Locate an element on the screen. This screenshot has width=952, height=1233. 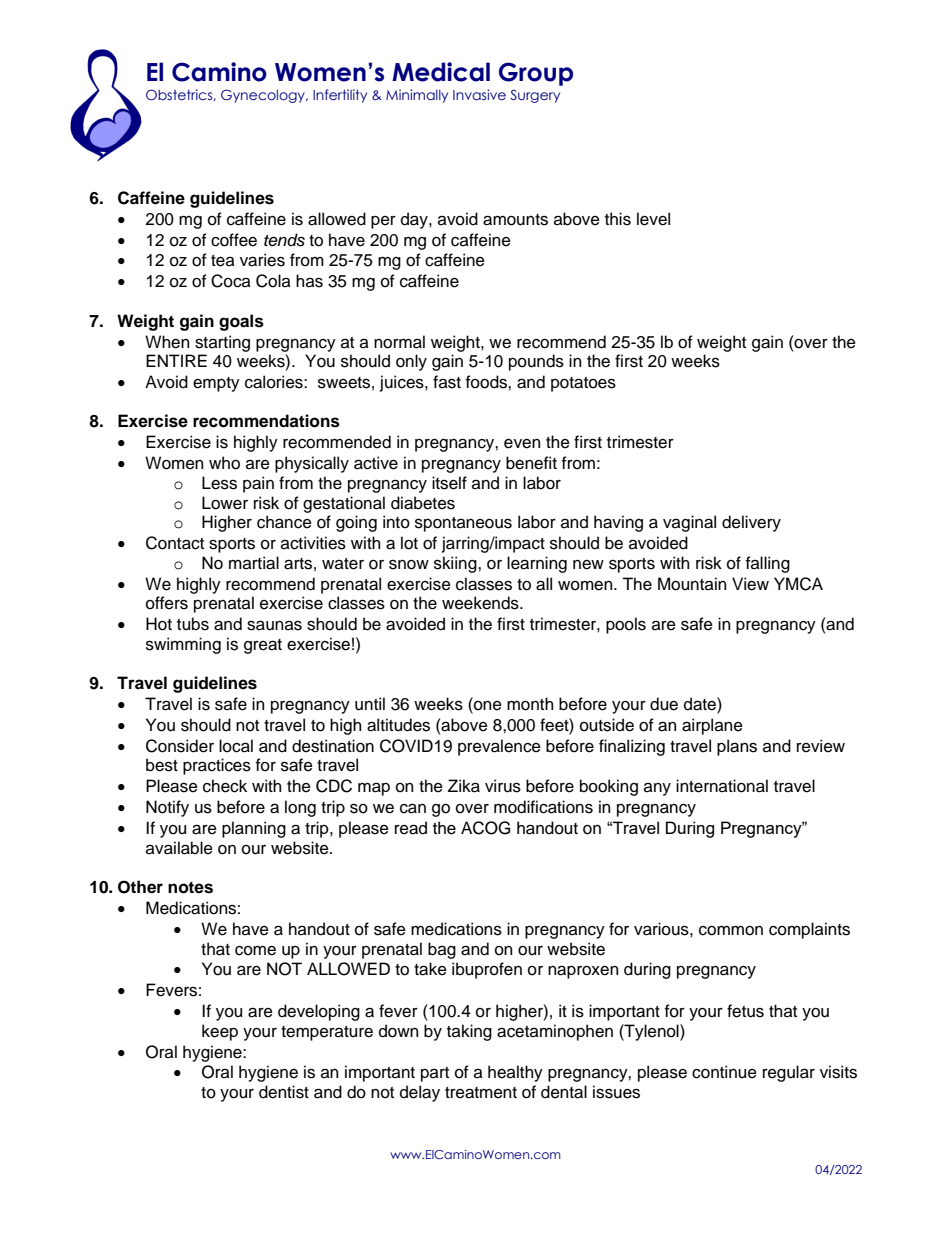
healthy is located at coordinates (515, 1073).
